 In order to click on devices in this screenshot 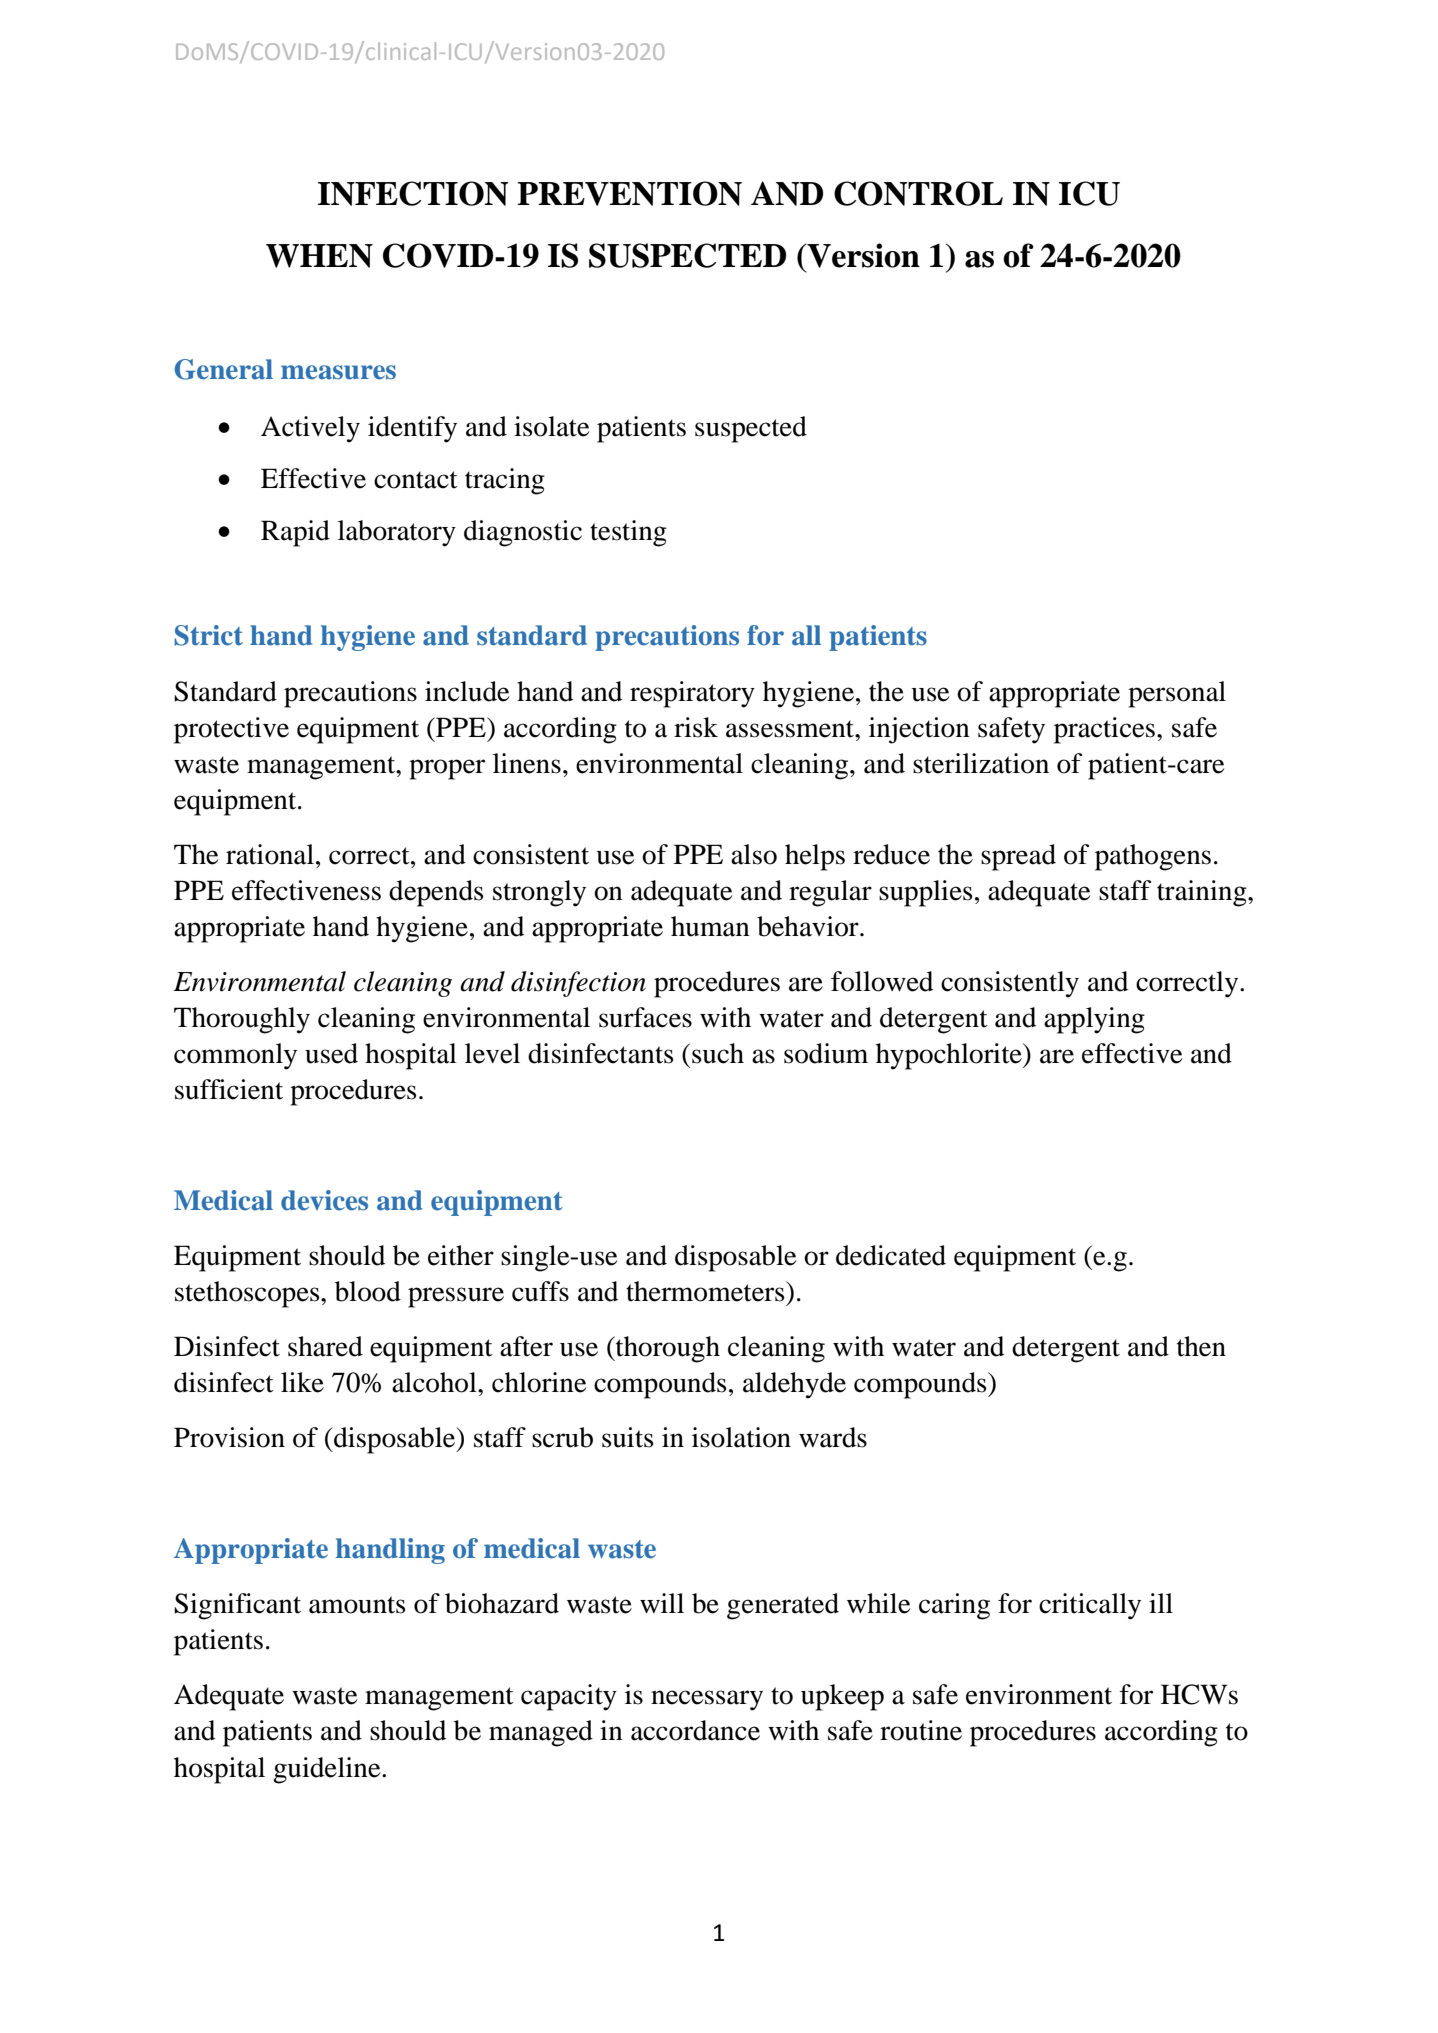, I will do `click(324, 1200)`.
